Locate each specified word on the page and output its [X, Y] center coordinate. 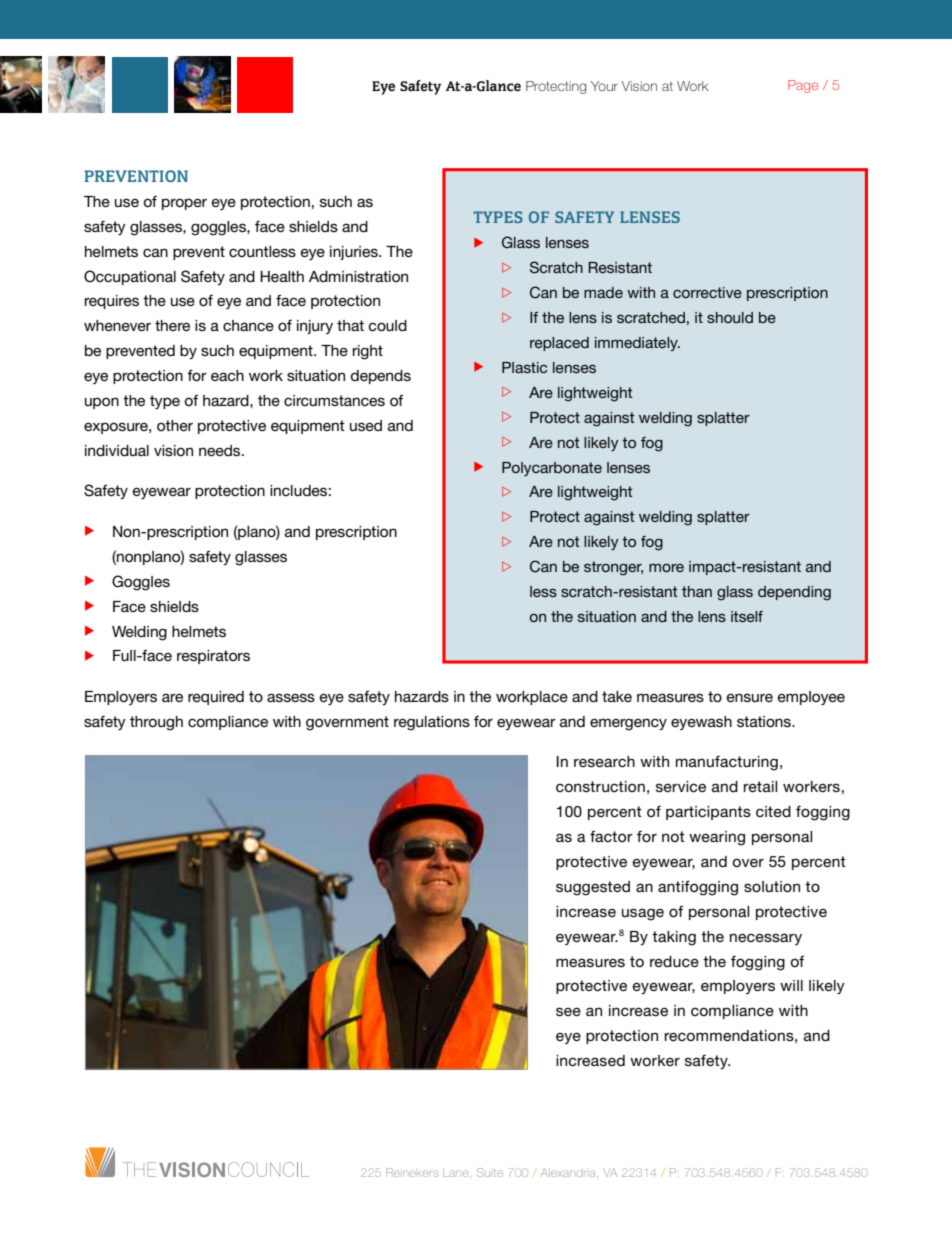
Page [803, 86]
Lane [457, 1173]
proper [184, 204]
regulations [432, 723]
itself [747, 616]
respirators [213, 657]
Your [604, 86]
